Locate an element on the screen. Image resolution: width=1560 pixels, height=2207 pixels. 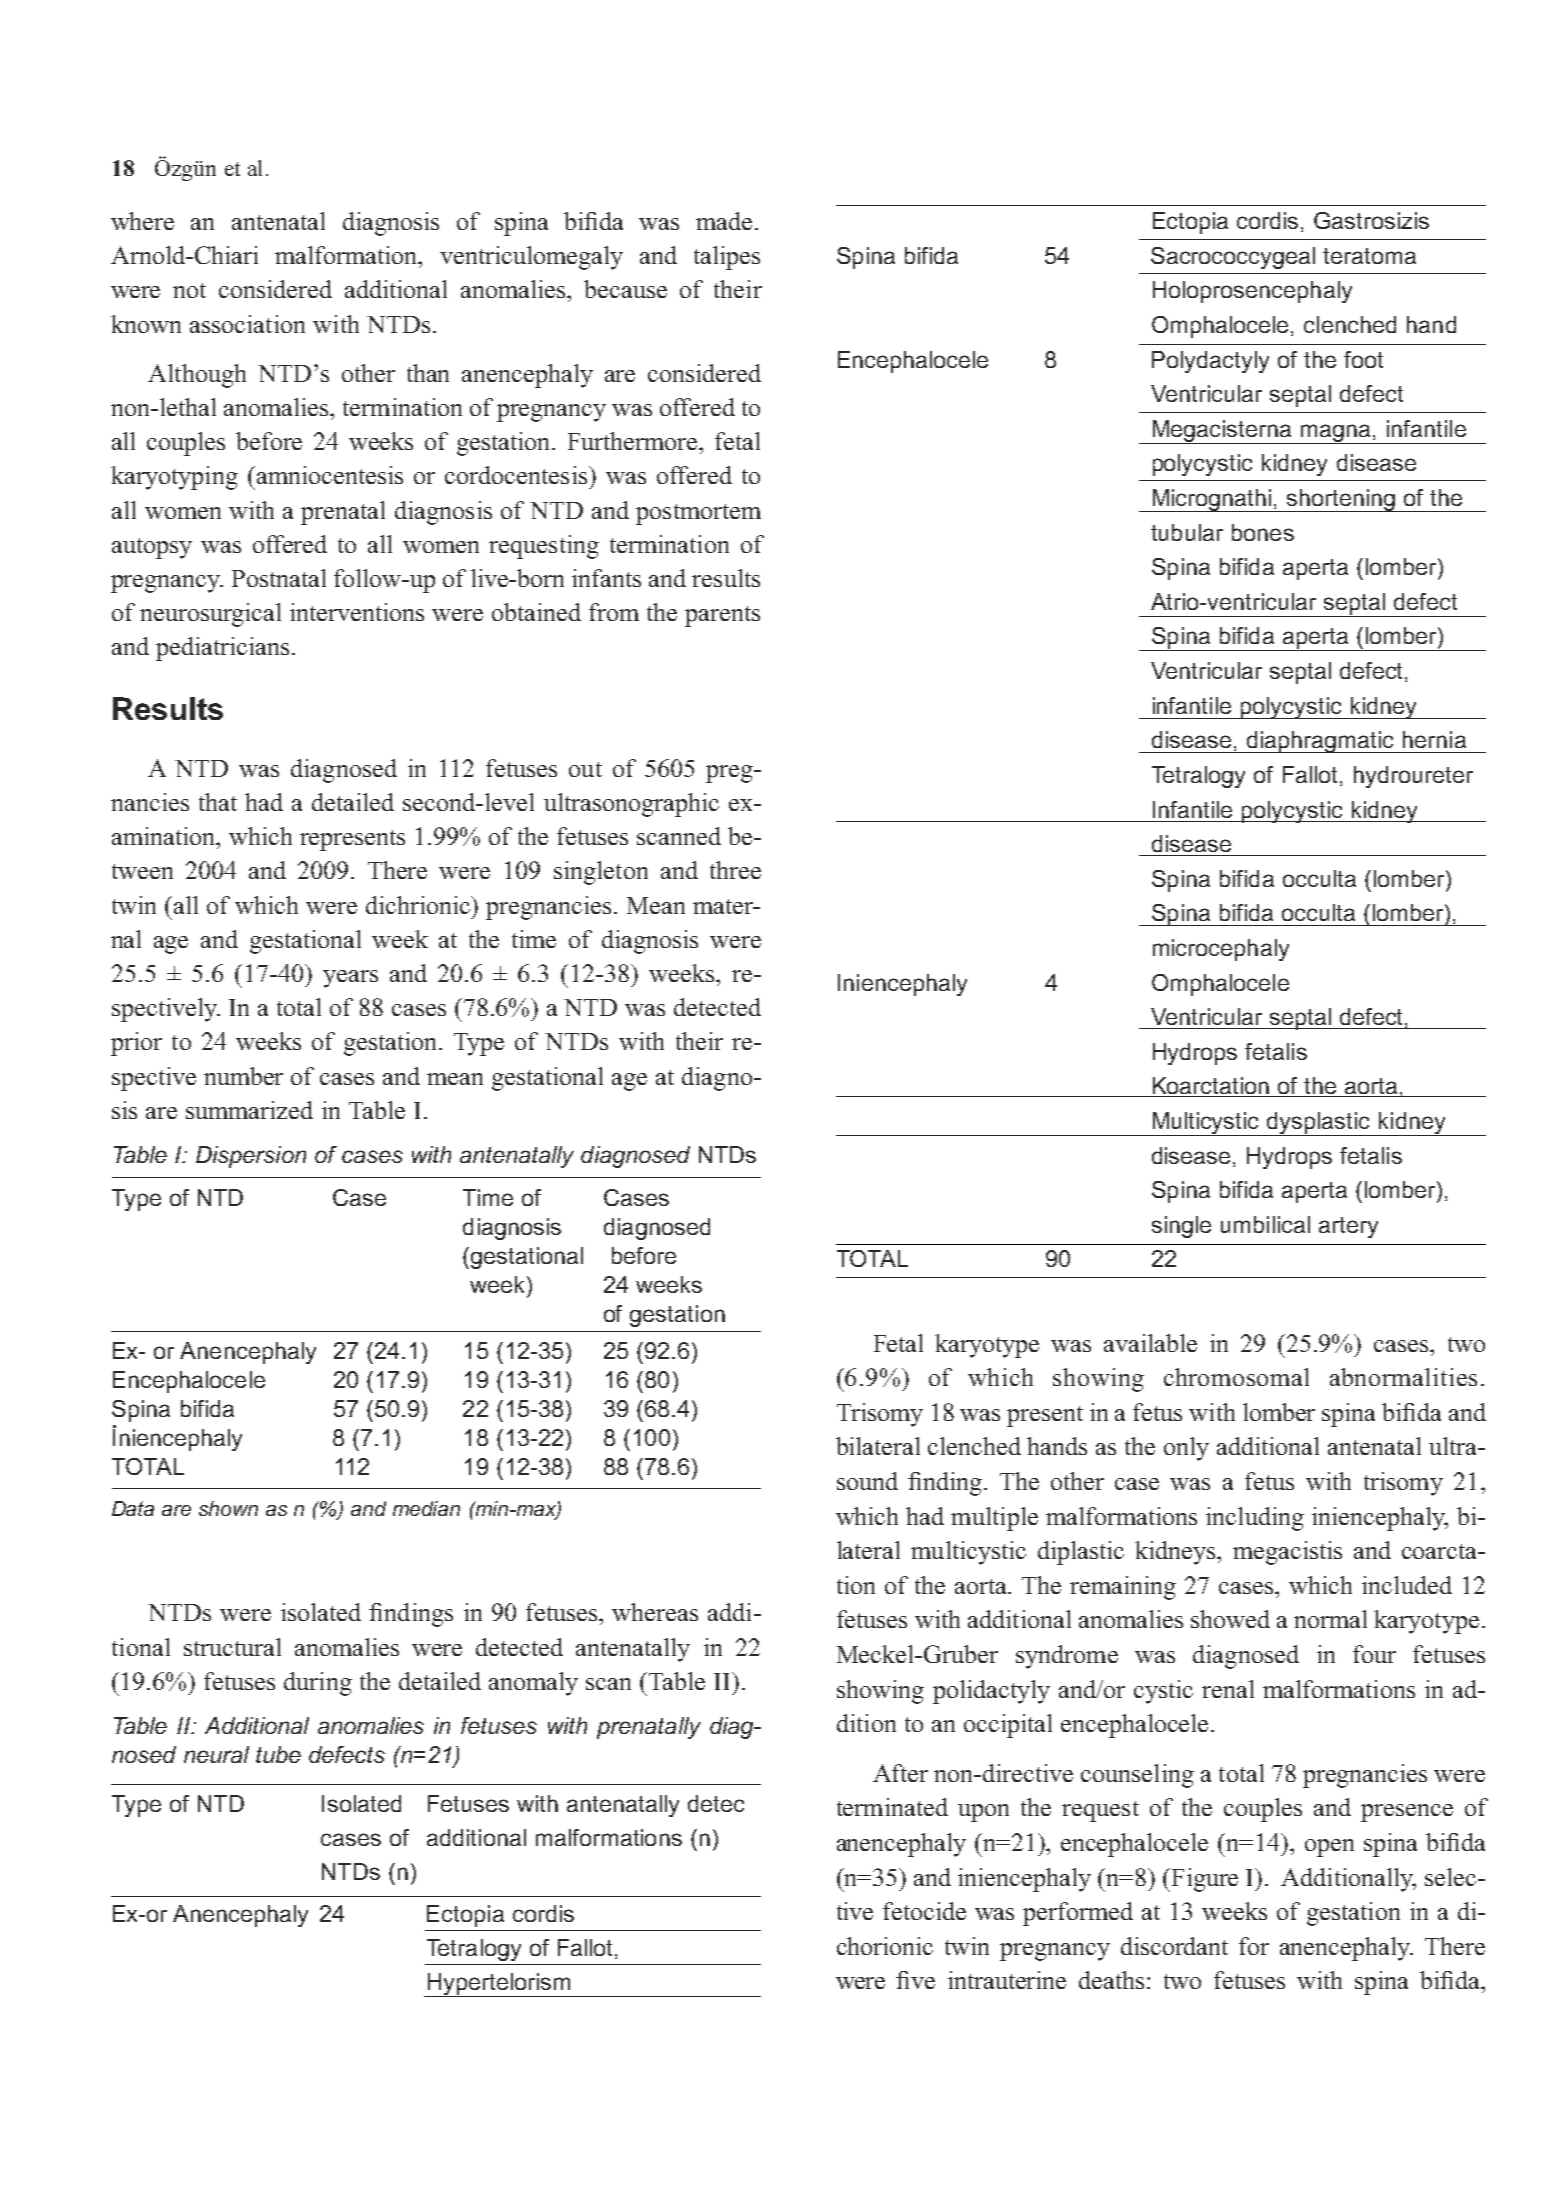
umbilical is located at coordinates (1265, 1224).
